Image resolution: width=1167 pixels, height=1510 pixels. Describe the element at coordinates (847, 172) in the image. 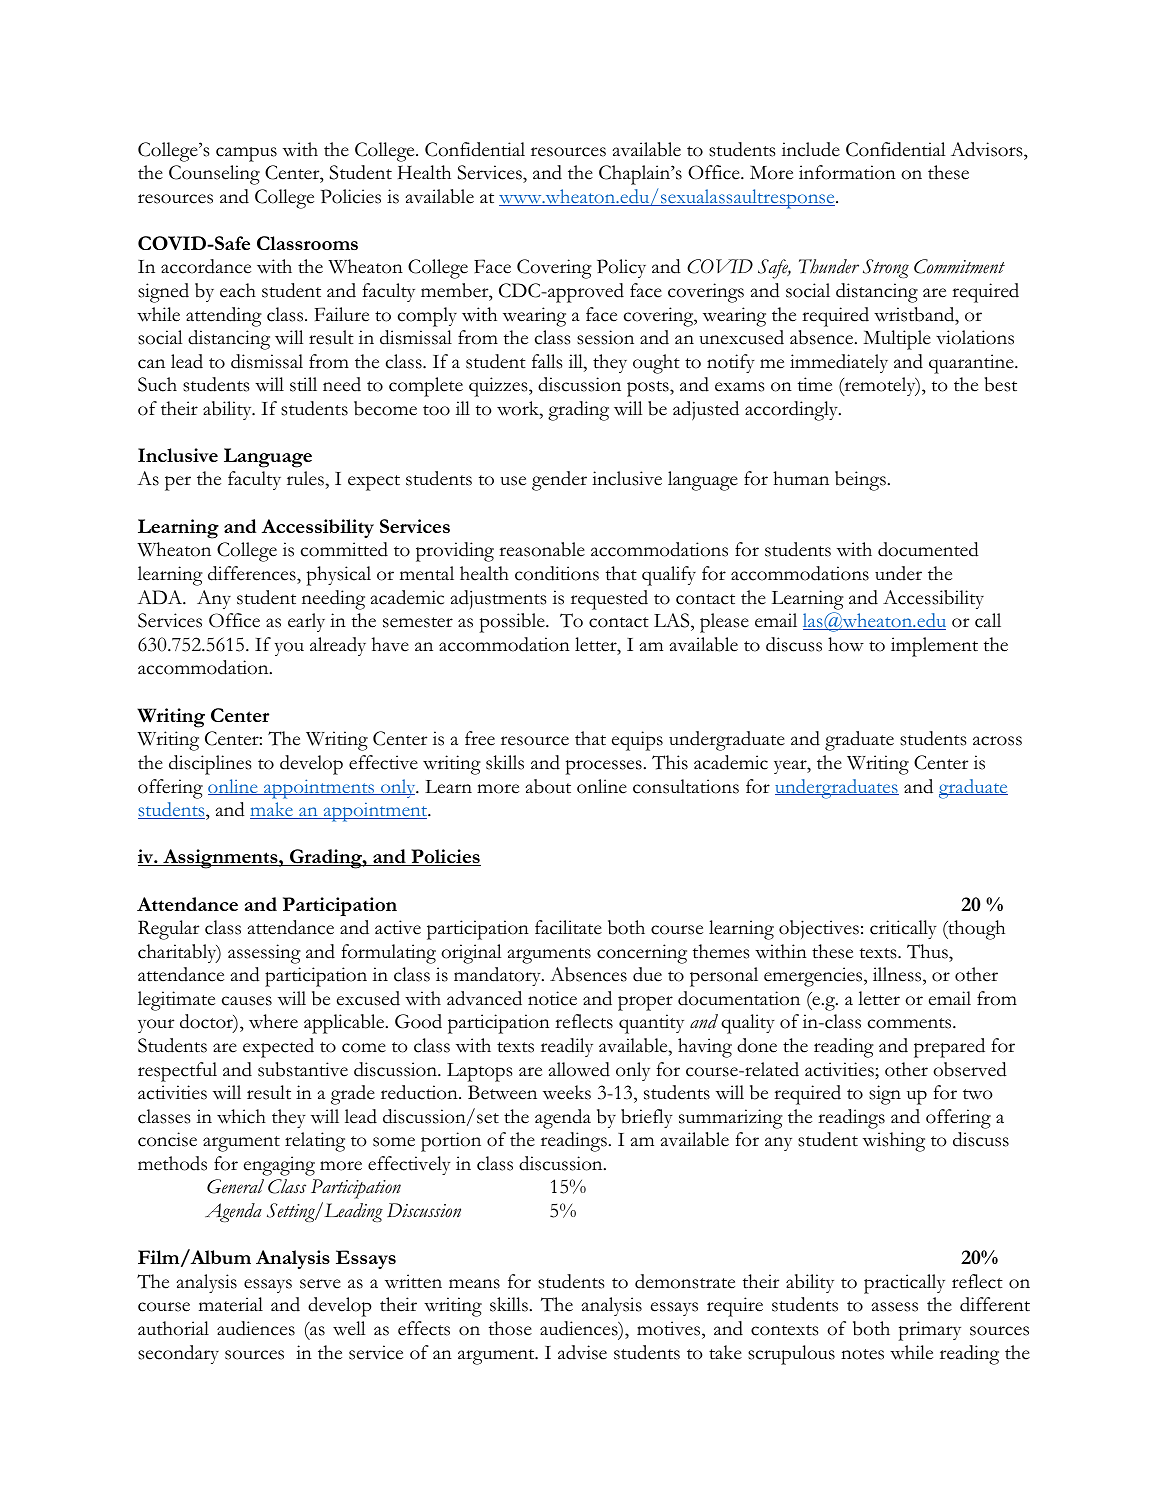

I see `information` at that location.
